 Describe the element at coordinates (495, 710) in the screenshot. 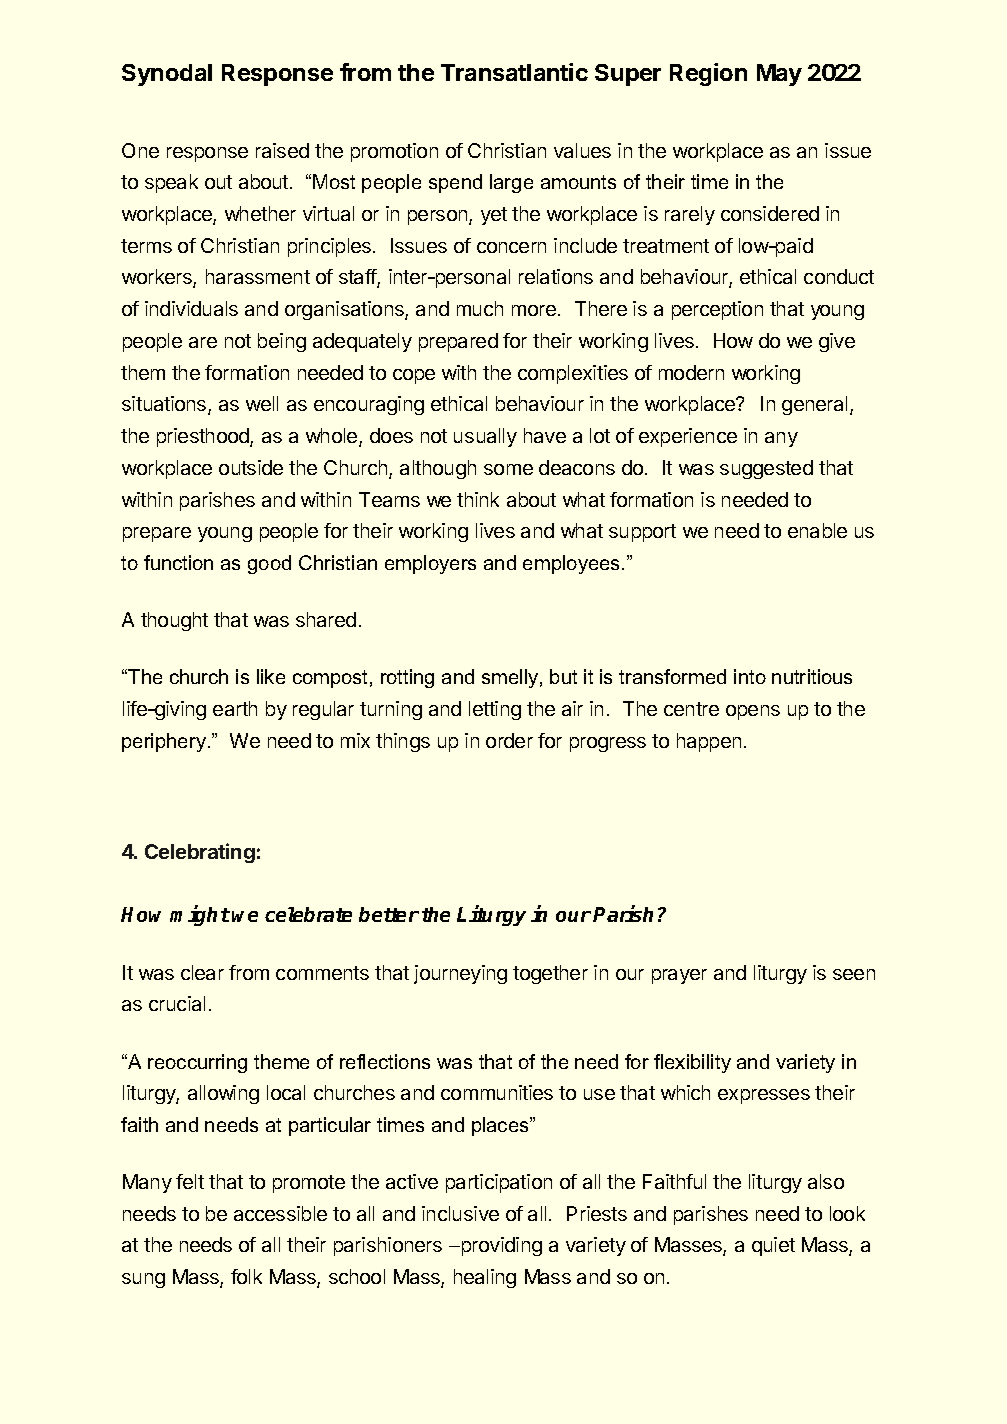

I see `letting` at that location.
